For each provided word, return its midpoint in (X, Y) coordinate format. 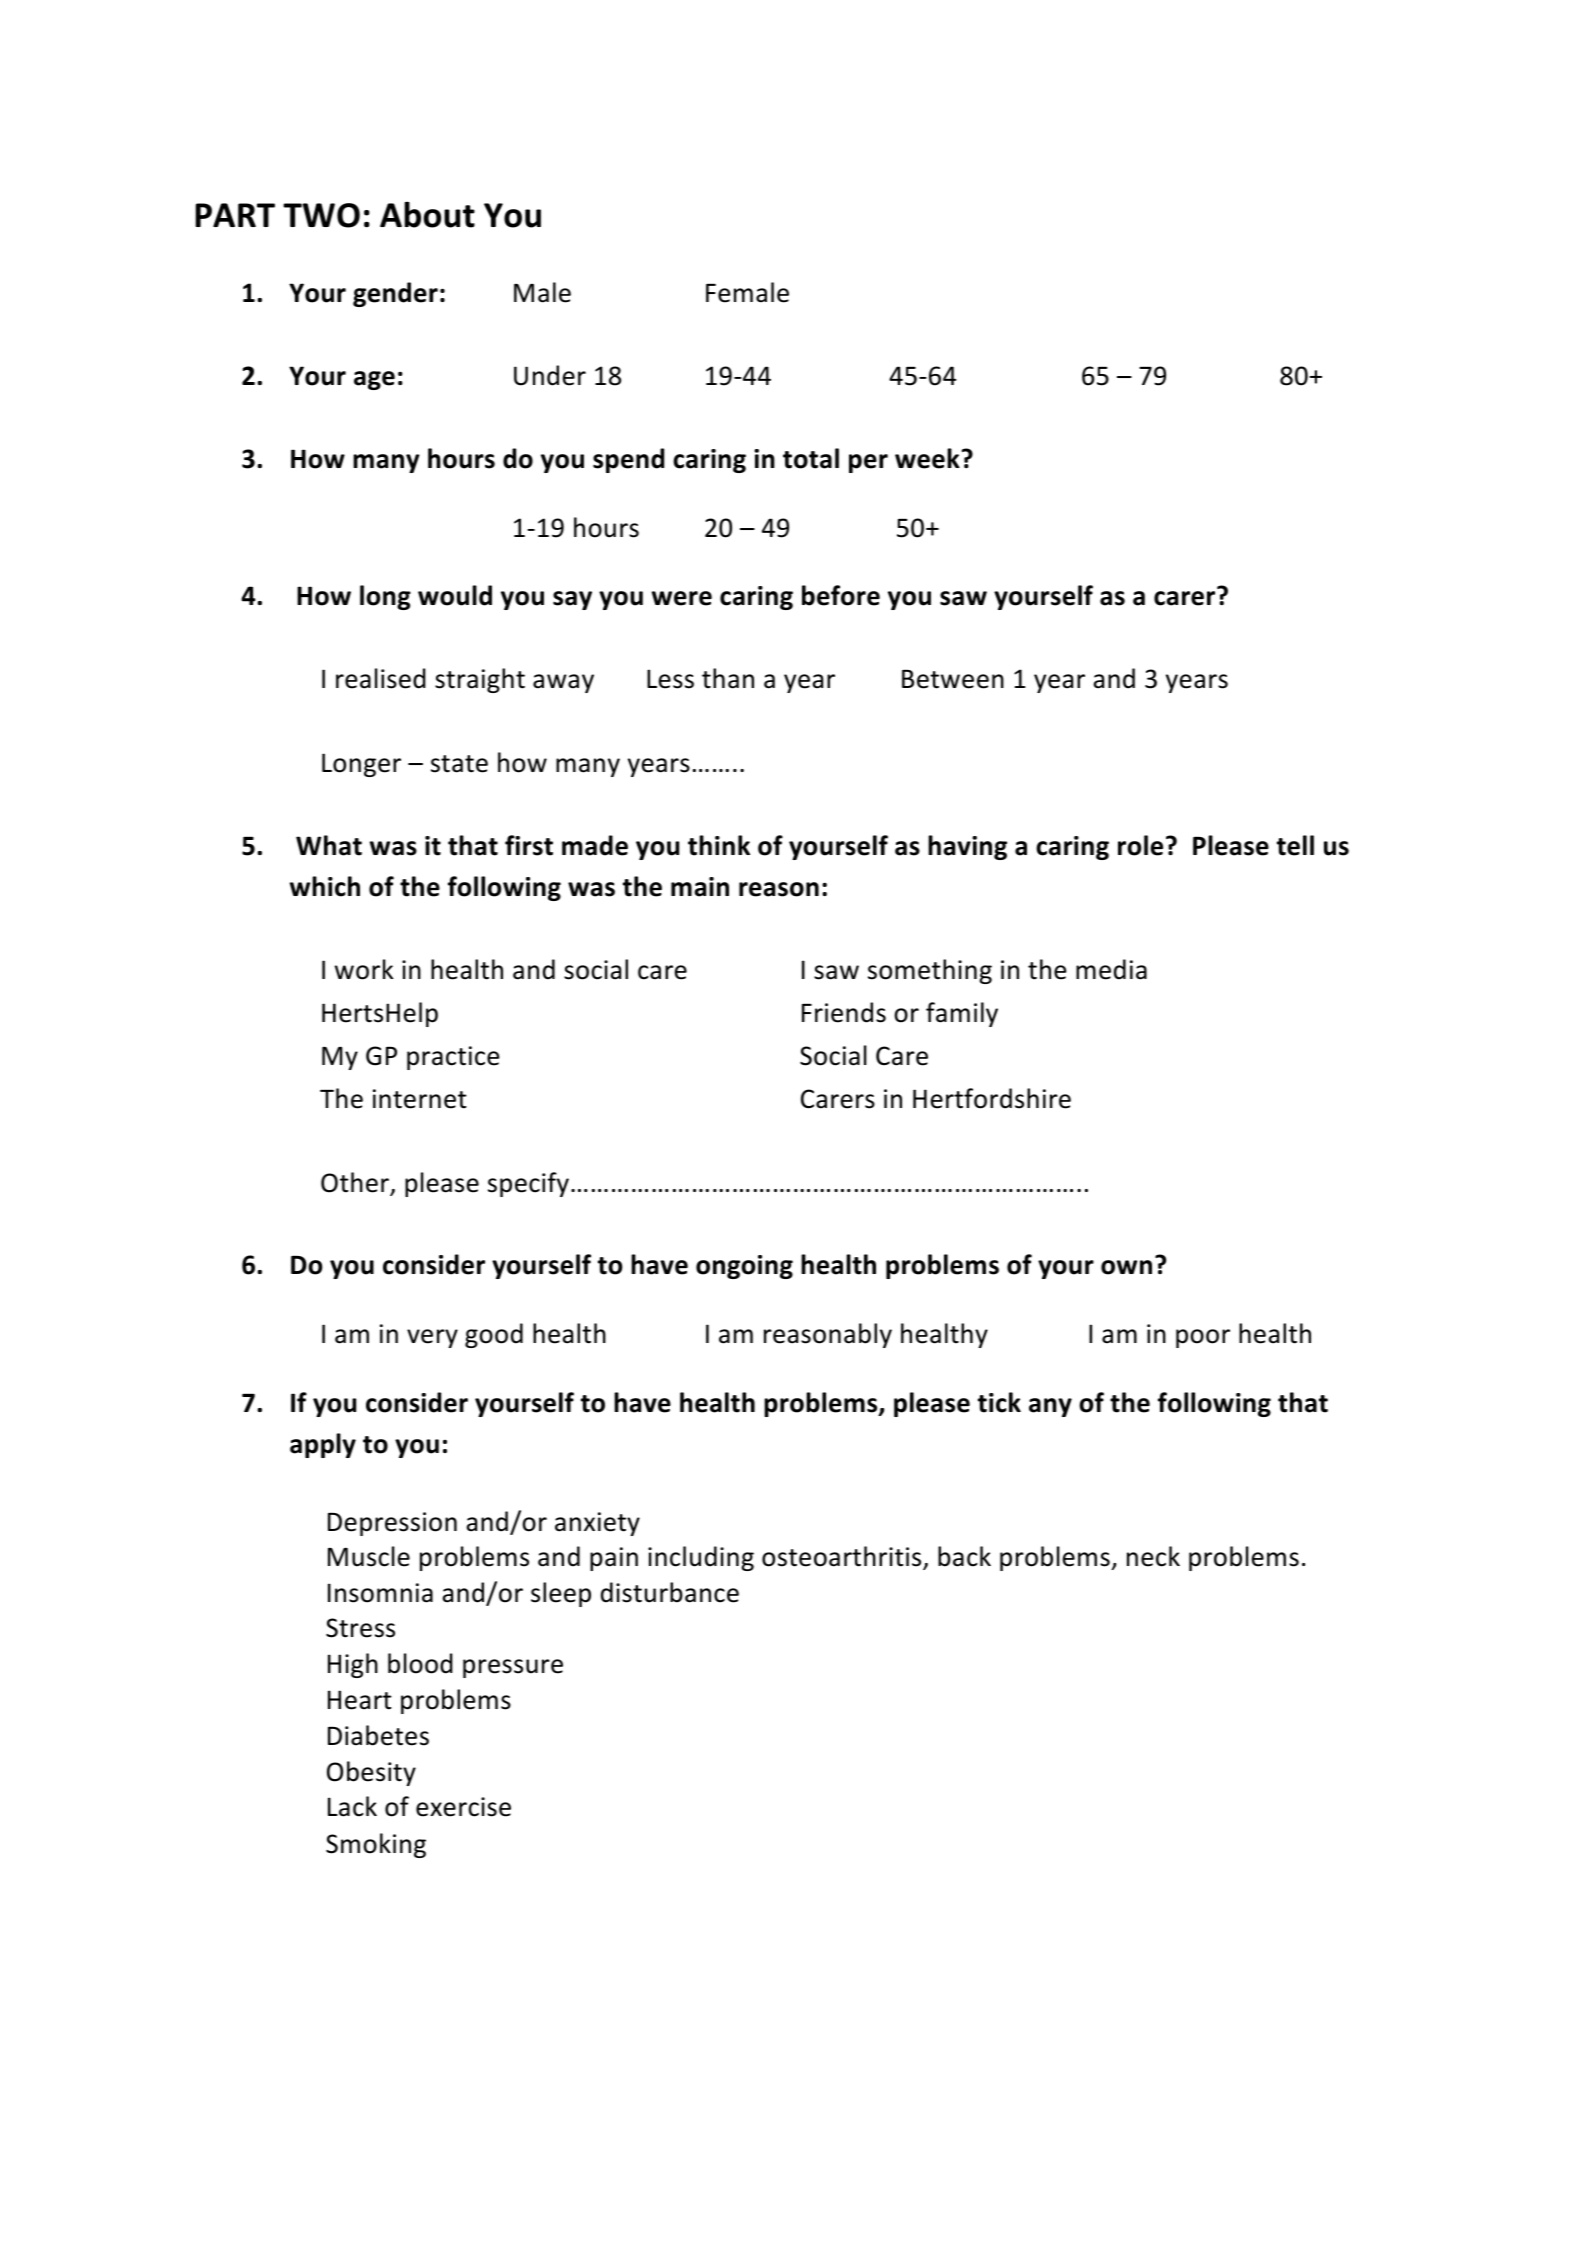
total (811, 458)
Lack (352, 1806)
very (432, 1338)
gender (395, 294)
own (1126, 1267)
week (927, 458)
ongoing (744, 1267)
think (719, 845)
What (329, 845)
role (1140, 845)
